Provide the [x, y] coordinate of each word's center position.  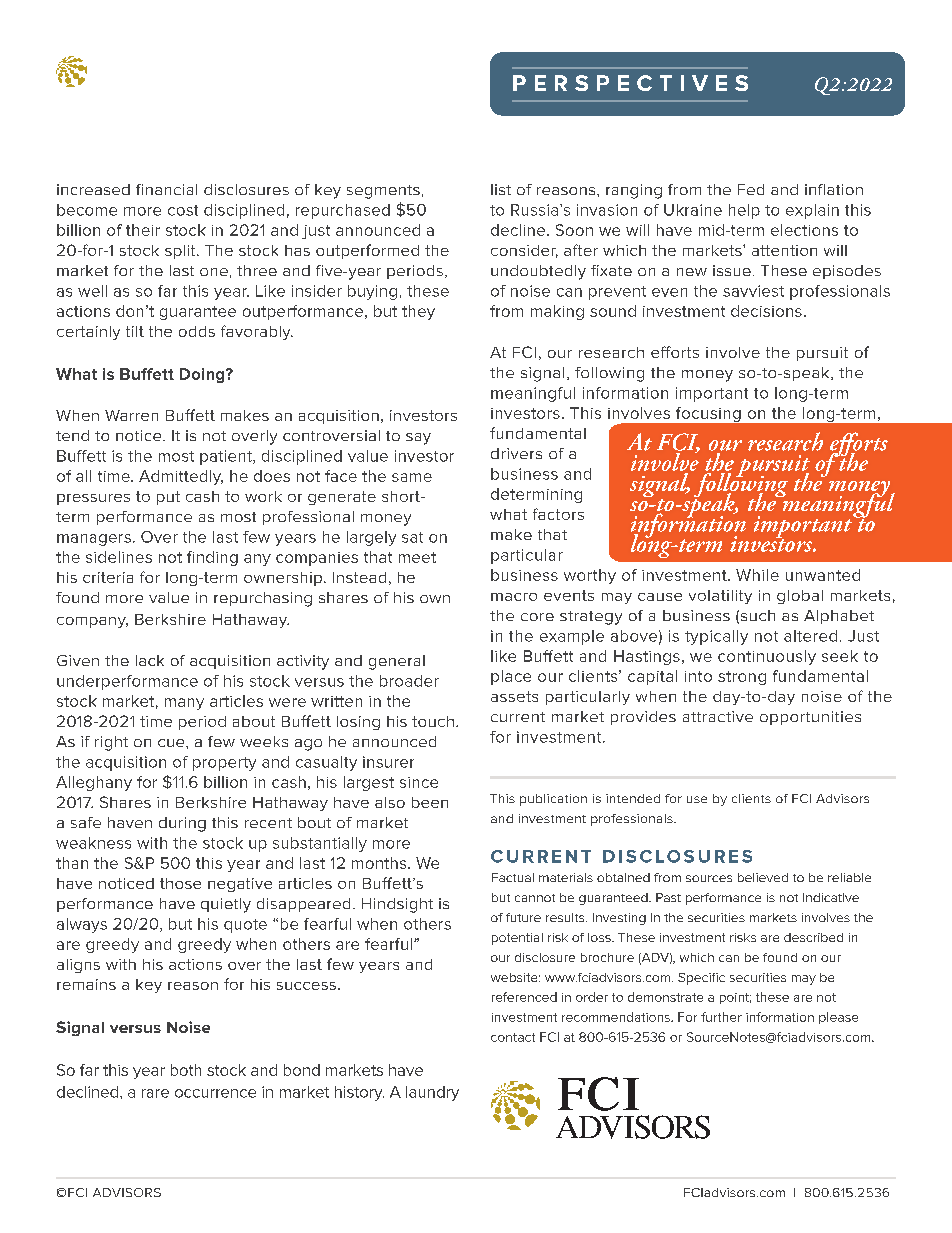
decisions [766, 311]
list [501, 189]
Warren [131, 415]
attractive [718, 716]
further [721, 1017]
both [186, 1070]
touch [433, 721]
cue [172, 743]
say [418, 439]
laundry [432, 1093]
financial [166, 189]
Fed [751, 189]
